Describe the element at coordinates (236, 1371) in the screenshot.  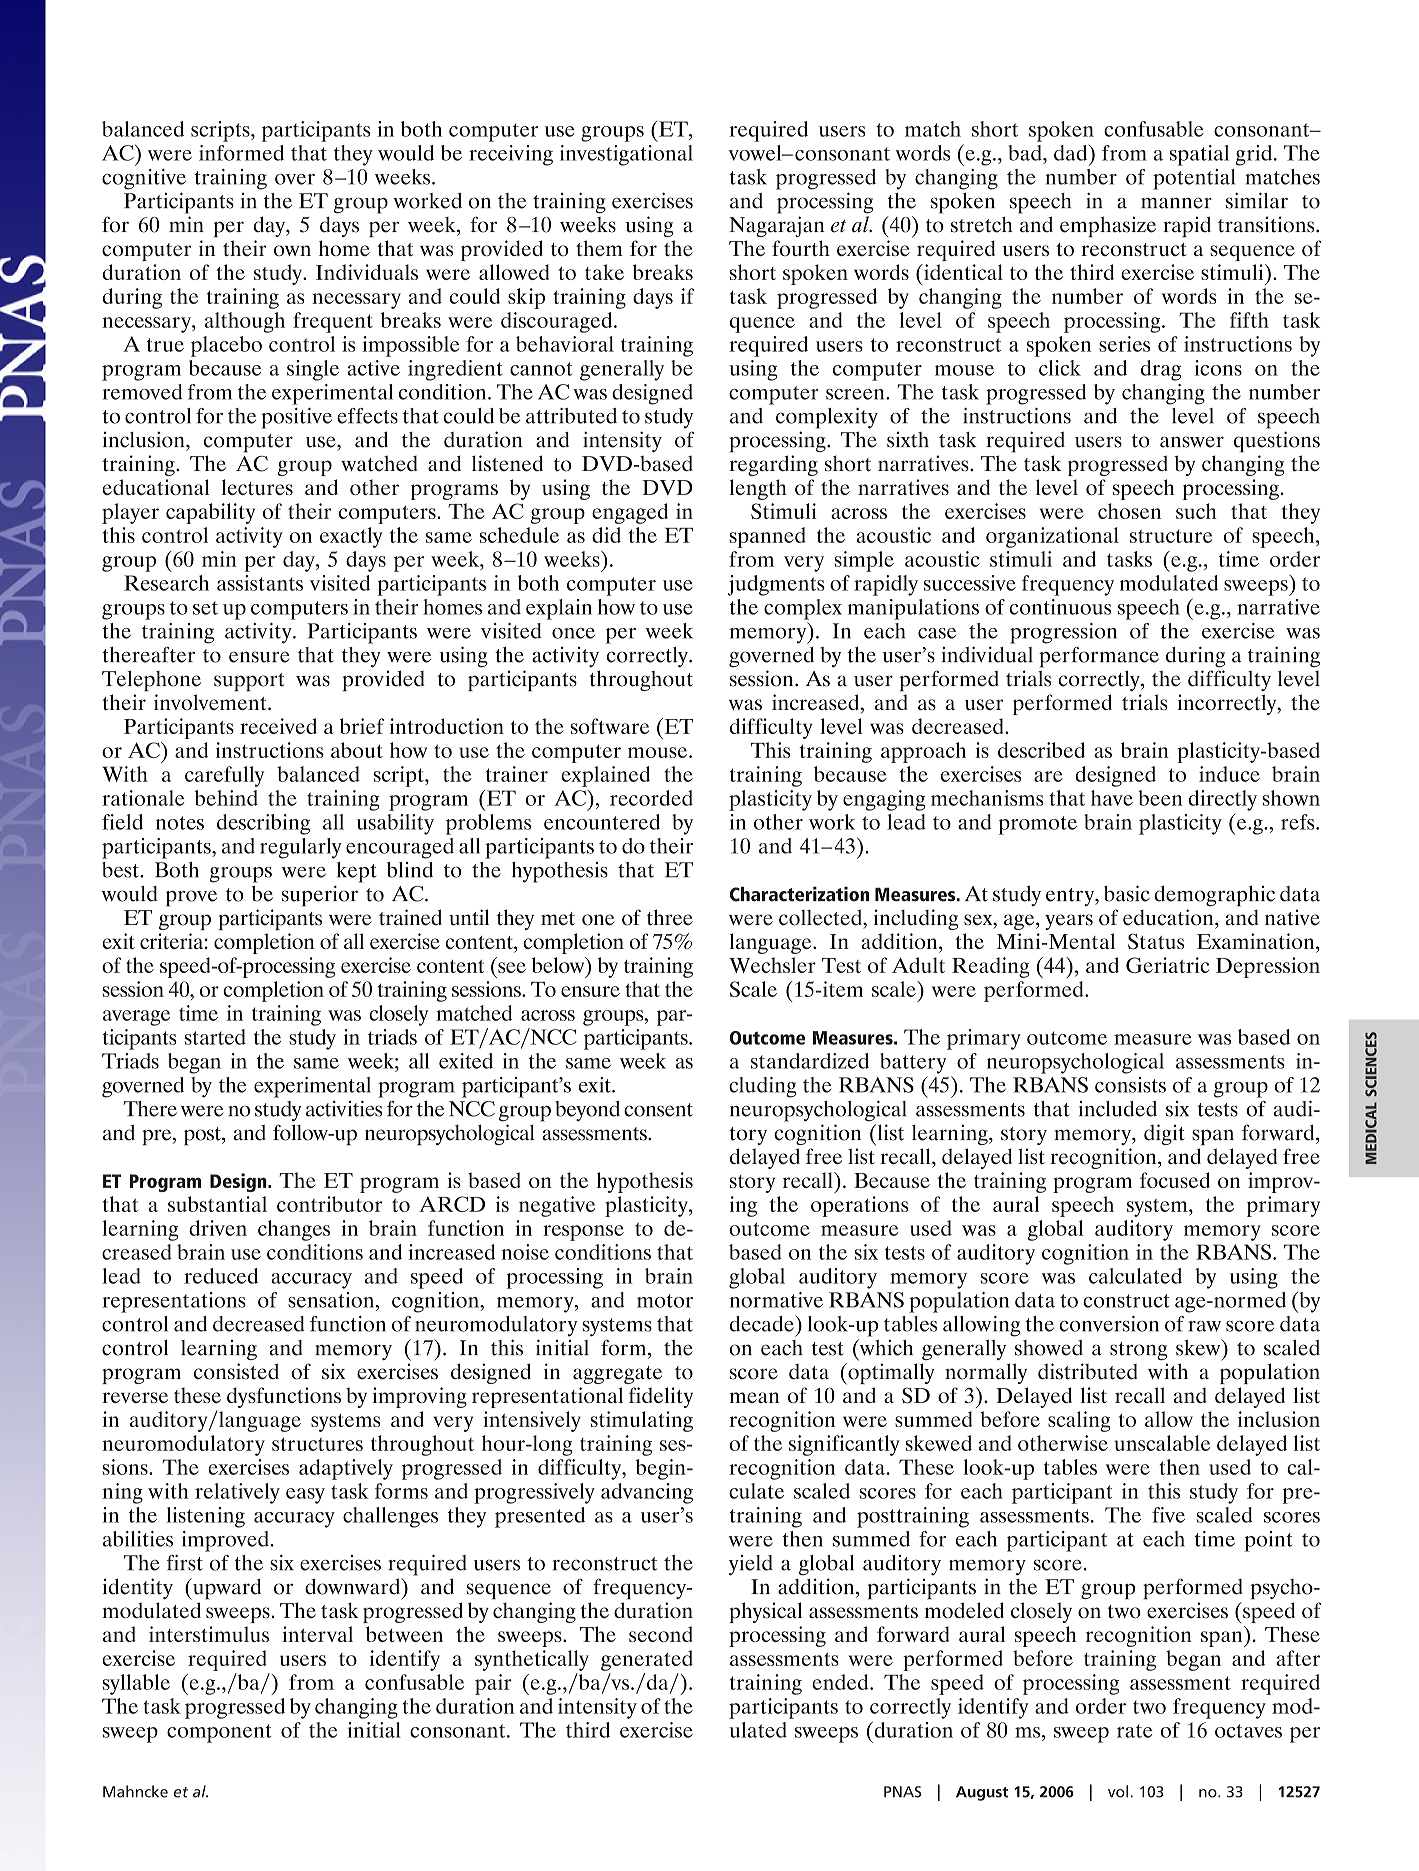
I see `consisted` at that location.
